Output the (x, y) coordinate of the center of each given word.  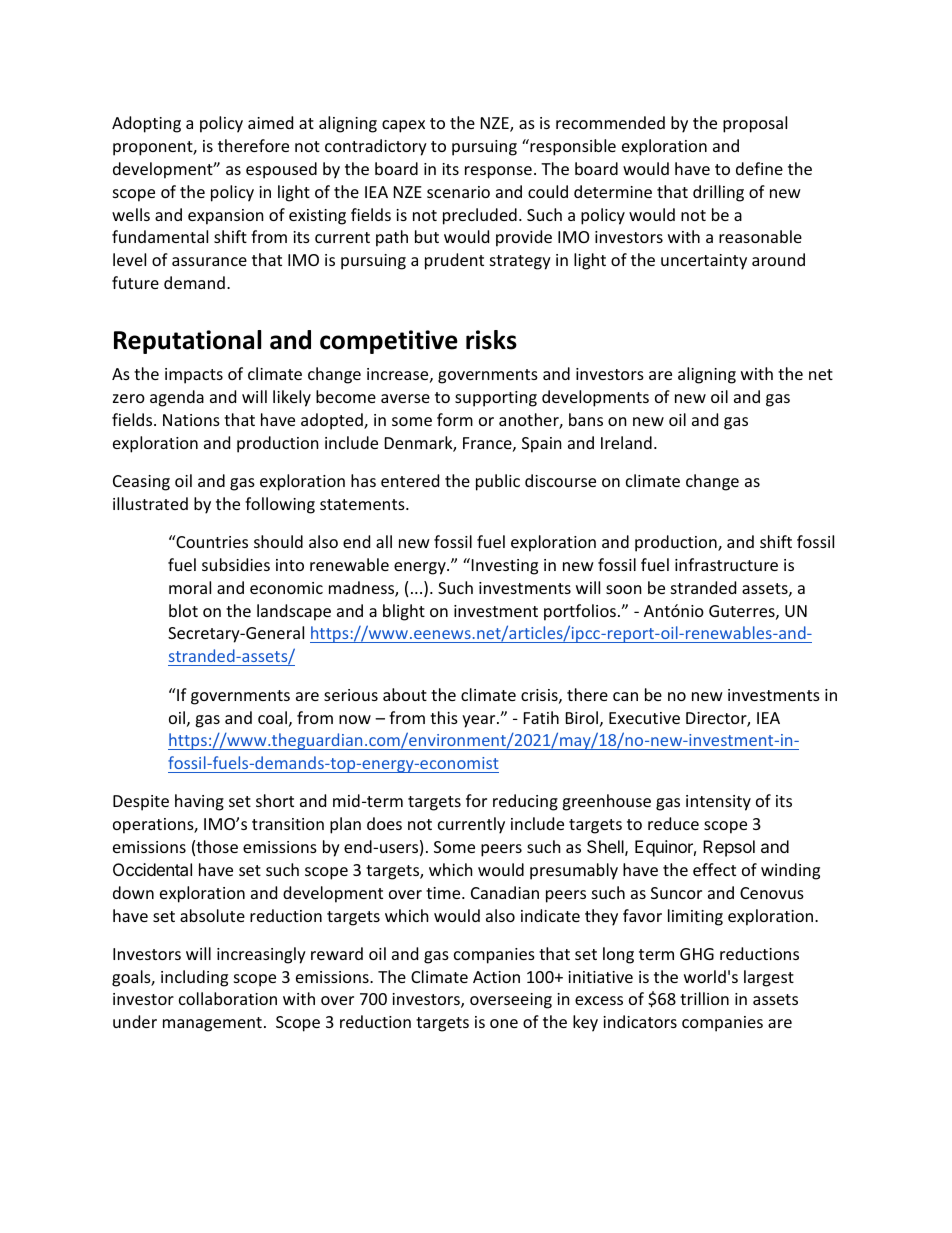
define (759, 168)
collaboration (228, 998)
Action (496, 977)
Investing (505, 567)
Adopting (146, 124)
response (498, 172)
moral (190, 587)
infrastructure (726, 564)
